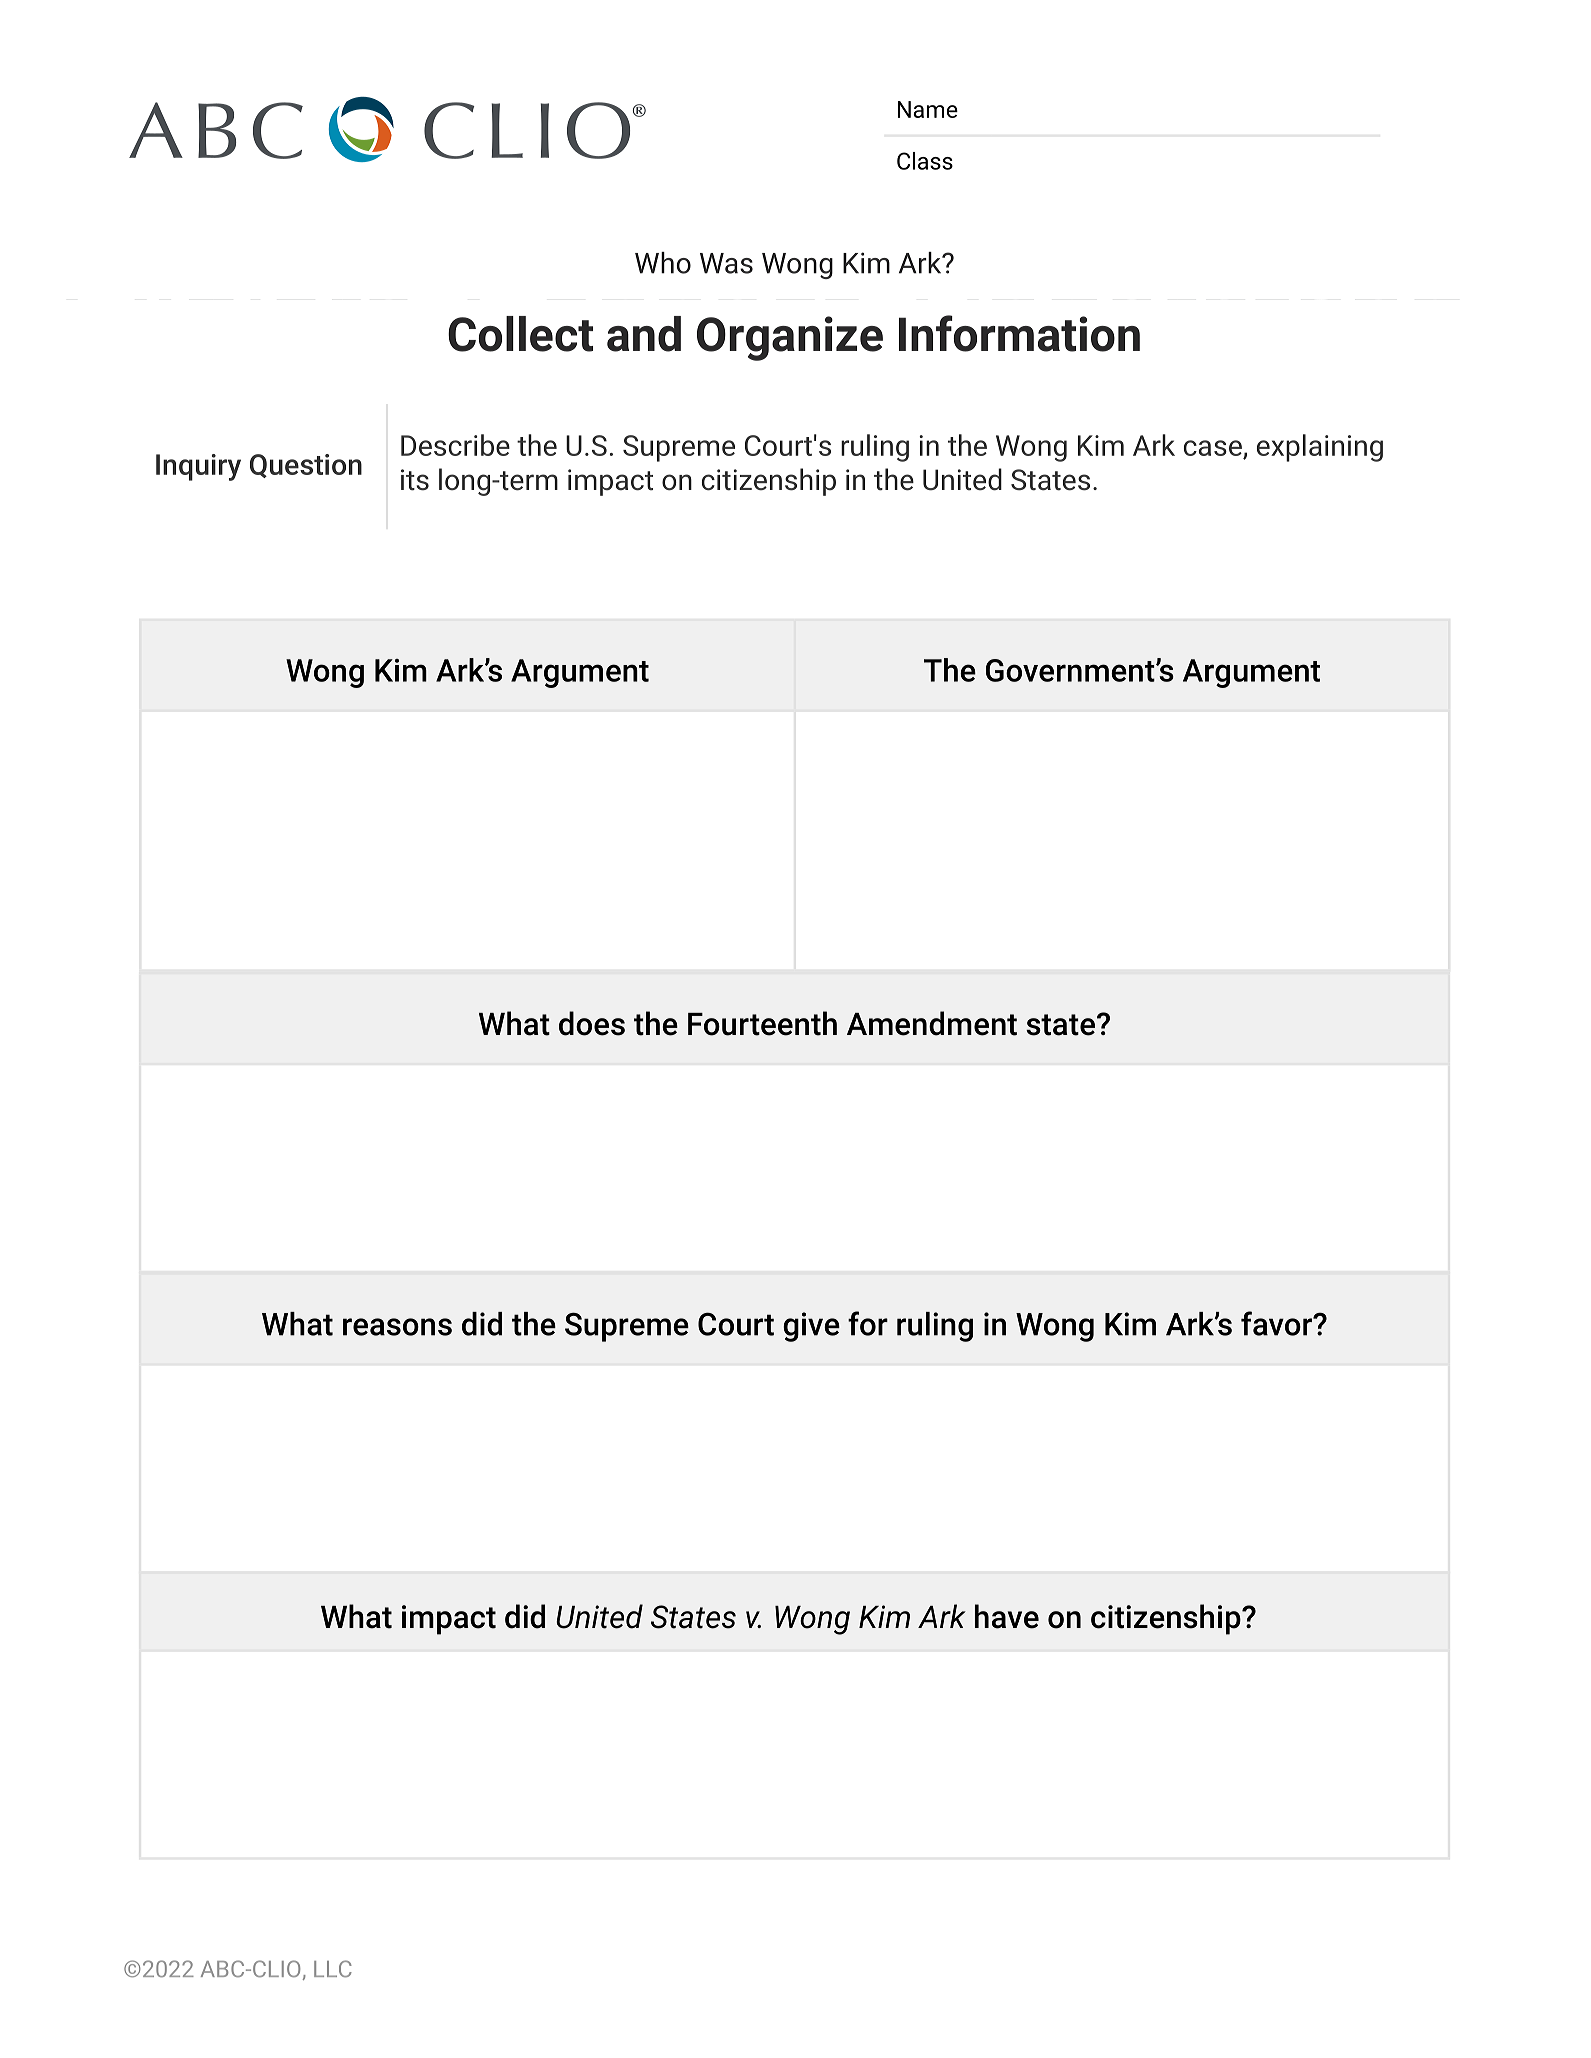 The height and width of the screenshot is (2058, 1591). I want to click on Who, so click(663, 263).
